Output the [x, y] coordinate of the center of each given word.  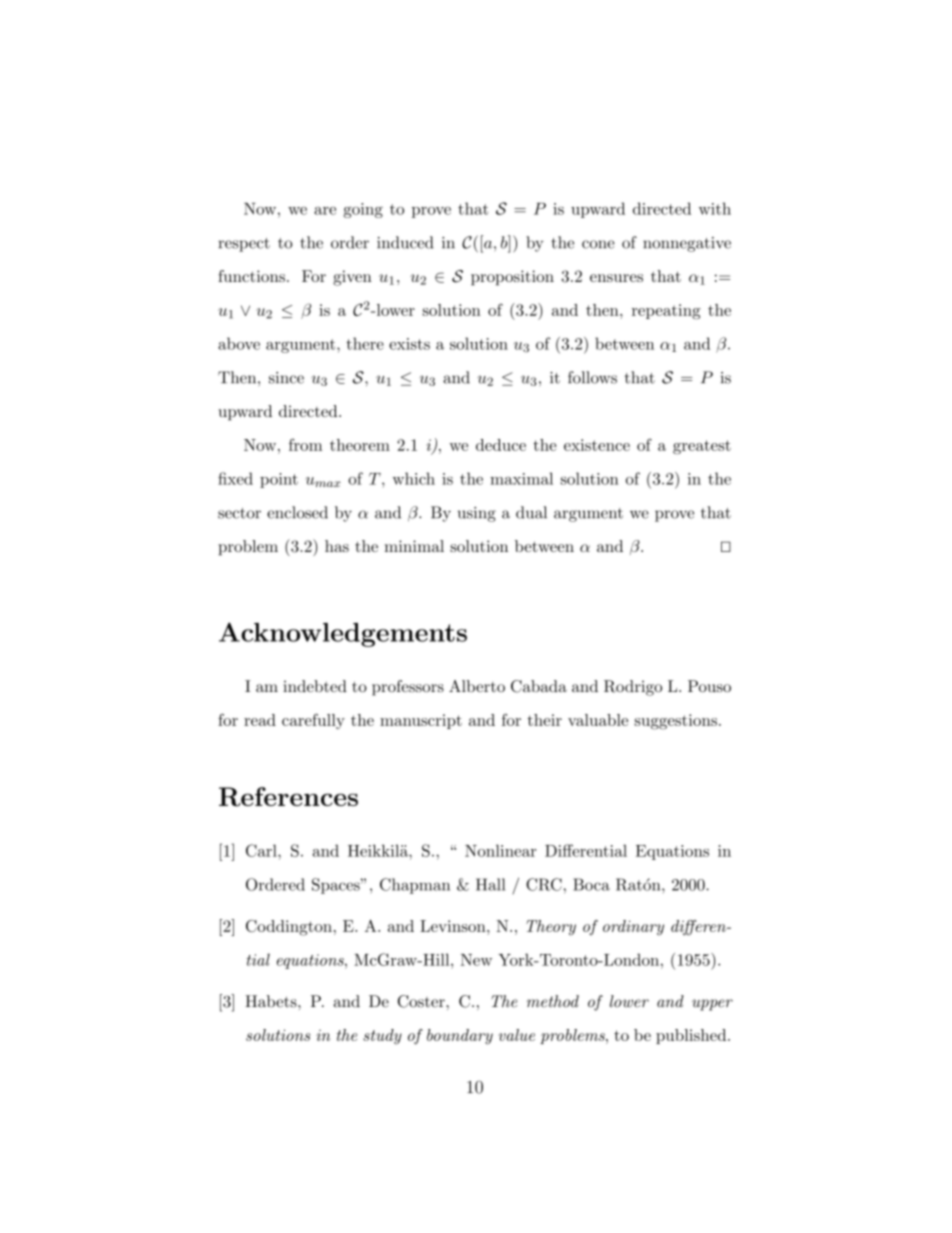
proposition [512, 278]
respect [244, 245]
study [382, 1037]
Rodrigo [633, 688]
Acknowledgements [343, 634]
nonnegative [687, 244]
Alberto [477, 686]
